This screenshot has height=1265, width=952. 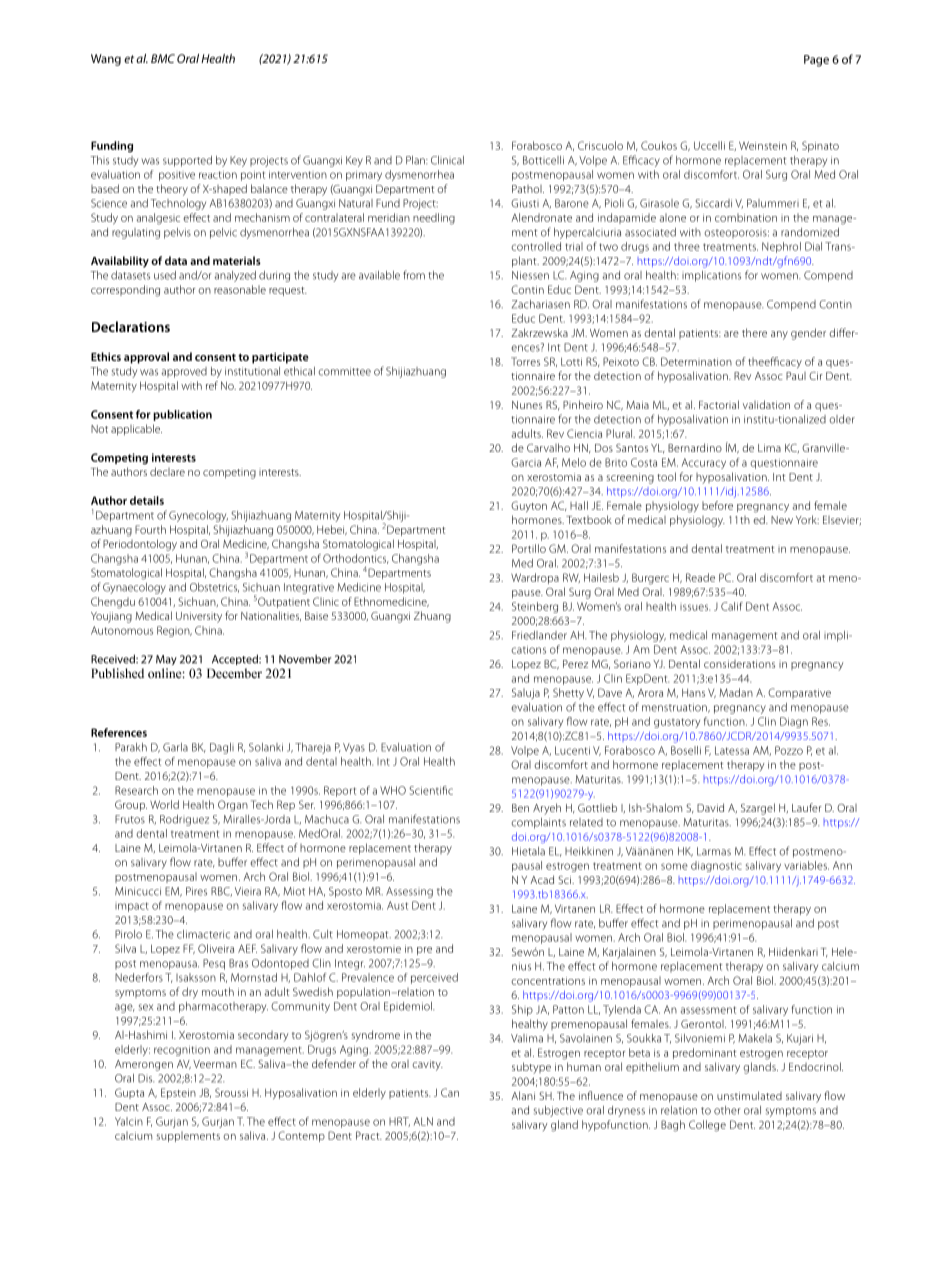 I want to click on BMC, so click(x=163, y=58).
